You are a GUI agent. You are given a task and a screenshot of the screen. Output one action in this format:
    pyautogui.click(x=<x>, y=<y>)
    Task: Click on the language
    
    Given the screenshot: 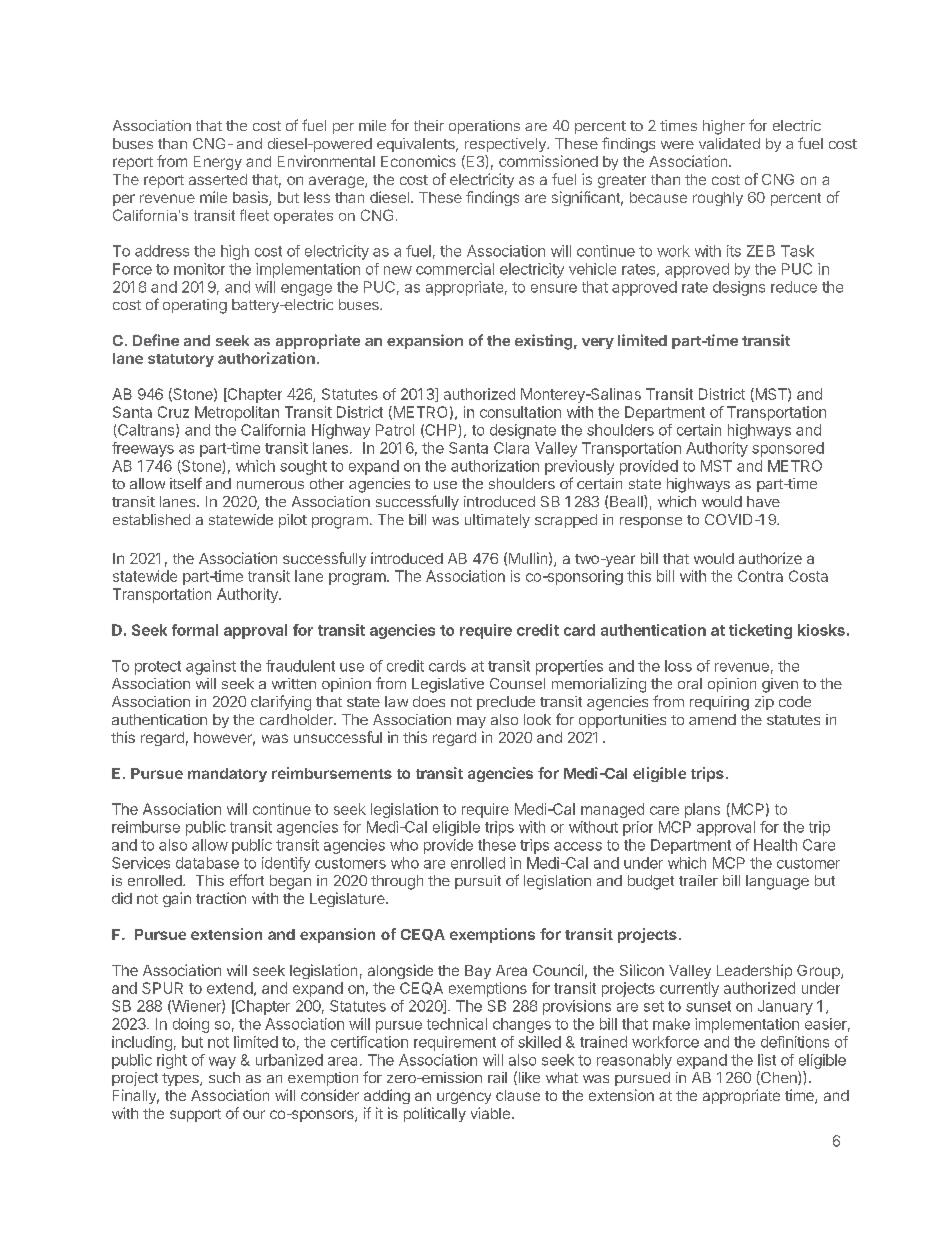 What is the action you would take?
    pyautogui.click(x=777, y=882)
